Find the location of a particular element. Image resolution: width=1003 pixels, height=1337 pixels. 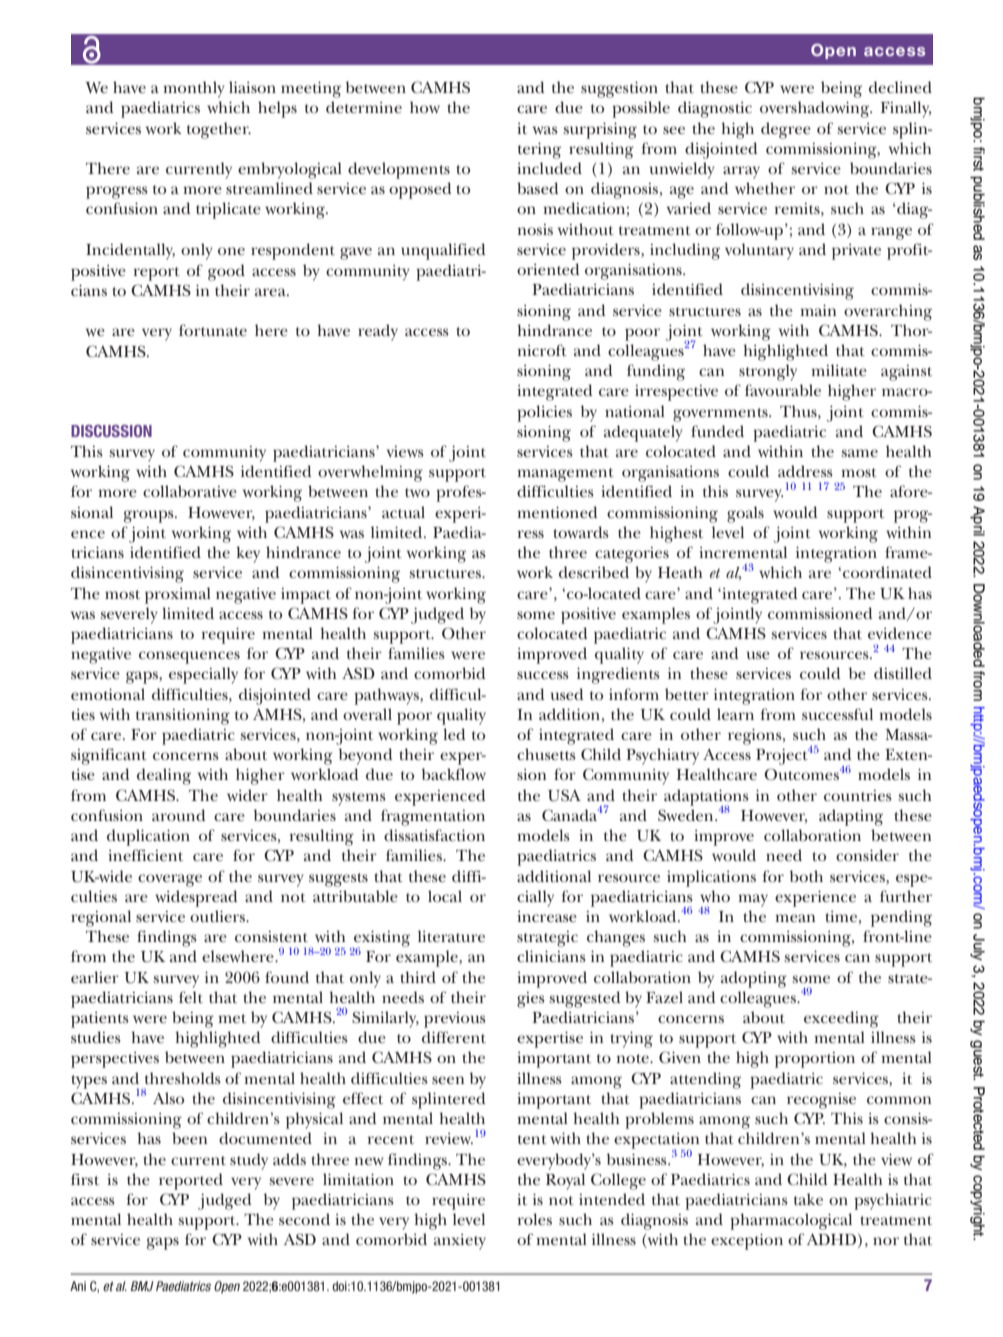

countries is located at coordinates (858, 795).
